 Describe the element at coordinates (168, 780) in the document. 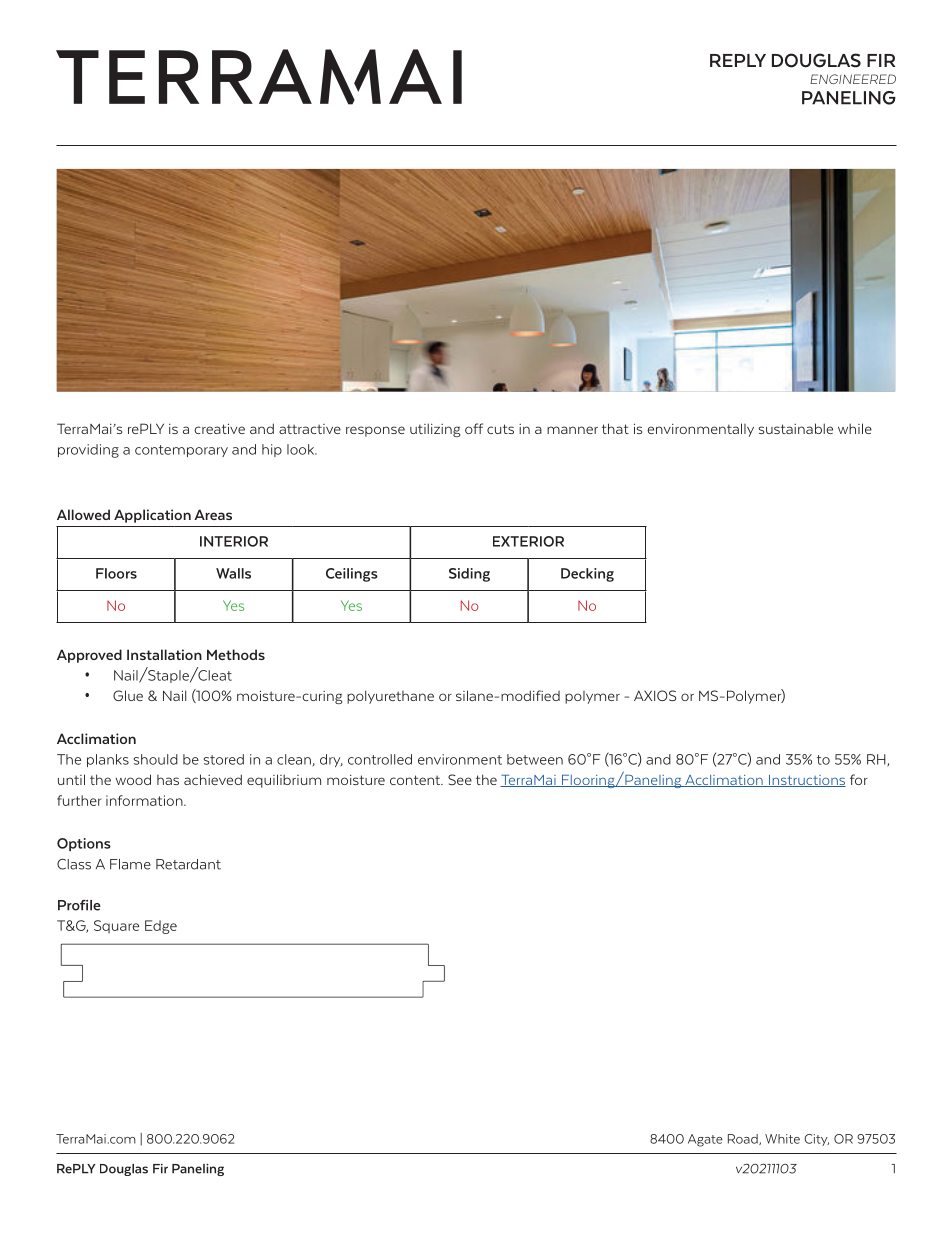

I see `has` at that location.
